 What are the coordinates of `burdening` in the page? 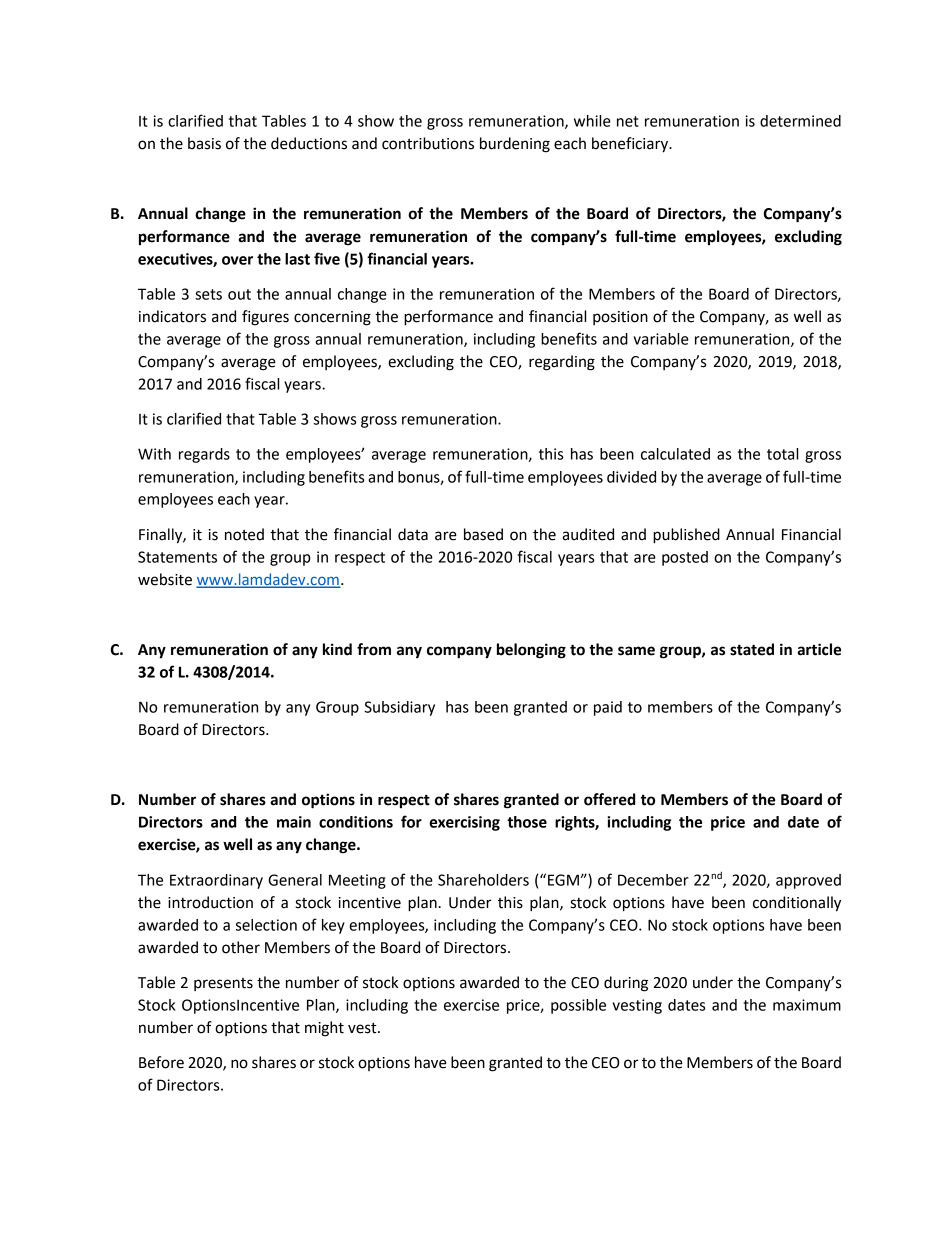 It's located at (515, 145).
